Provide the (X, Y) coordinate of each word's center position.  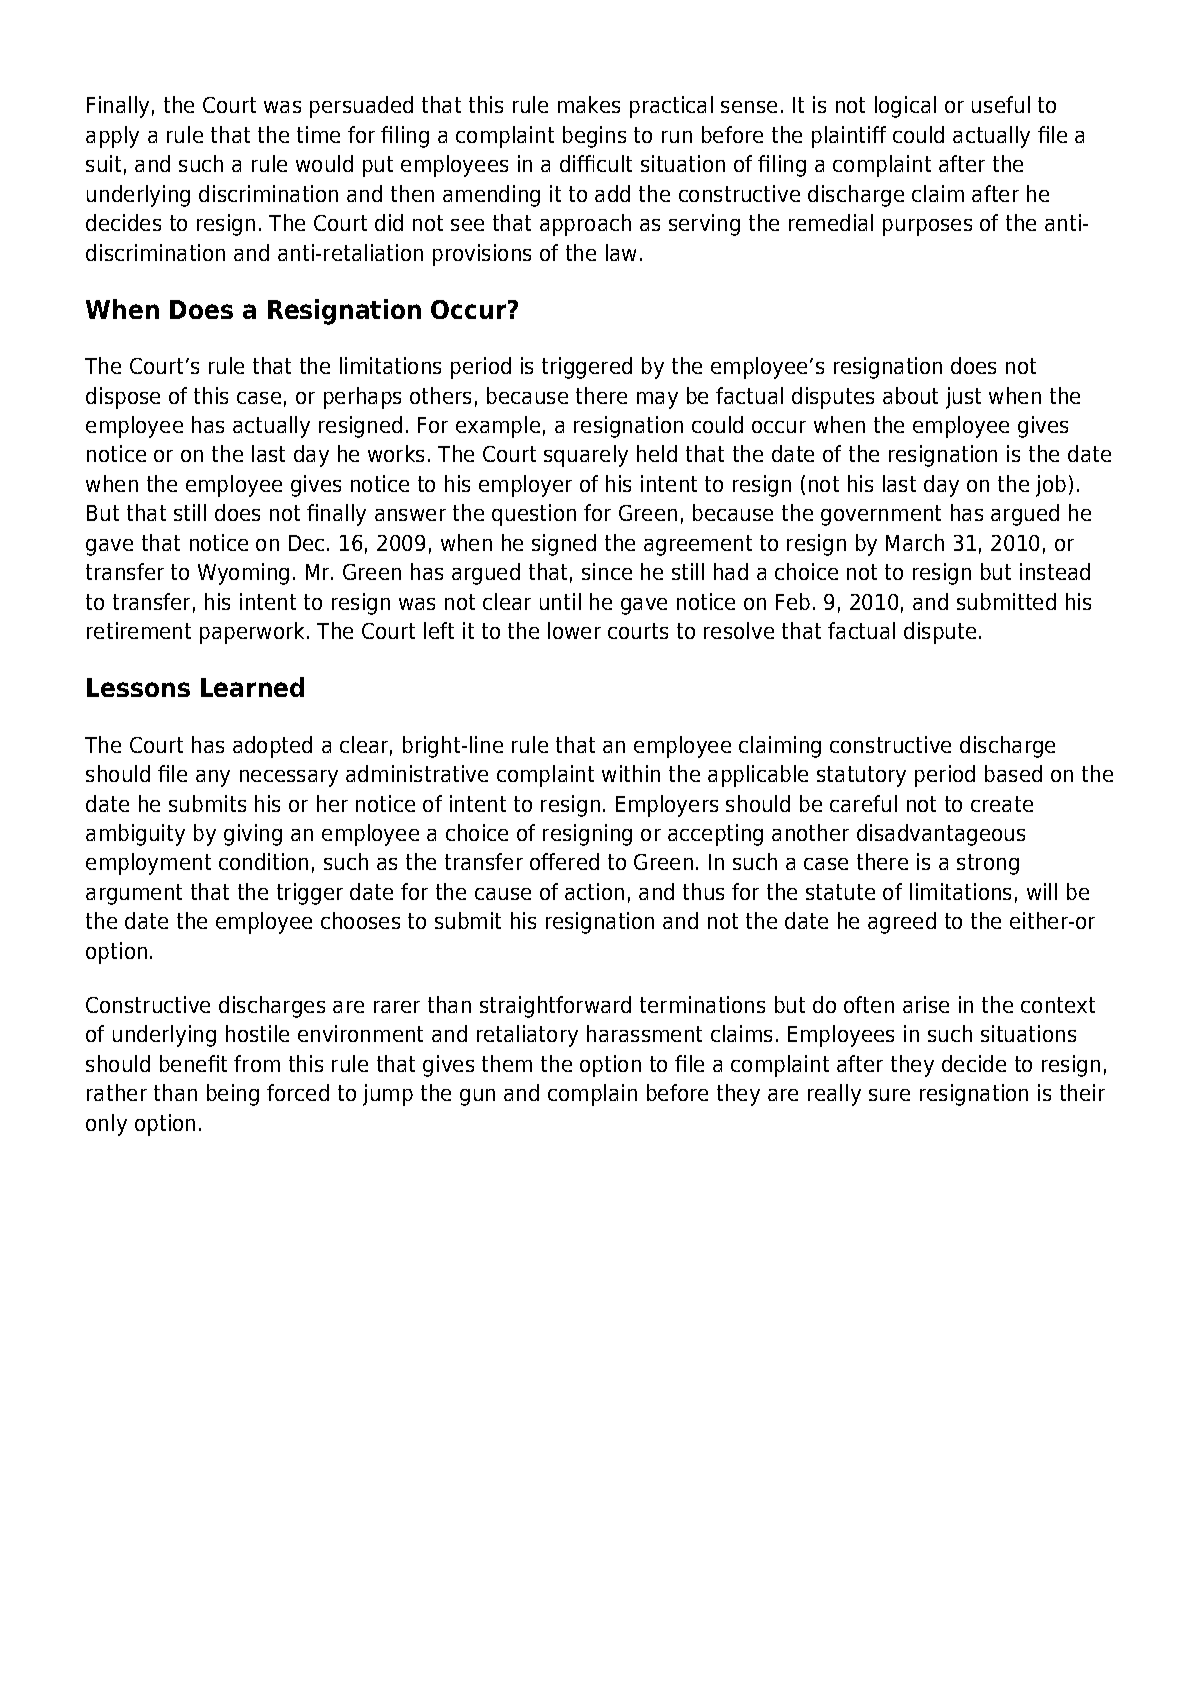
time (318, 134)
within (631, 773)
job (1051, 486)
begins (594, 137)
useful (1001, 104)
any (213, 778)
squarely (586, 456)
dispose (123, 398)
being (233, 1095)
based (1013, 773)
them (507, 1063)
